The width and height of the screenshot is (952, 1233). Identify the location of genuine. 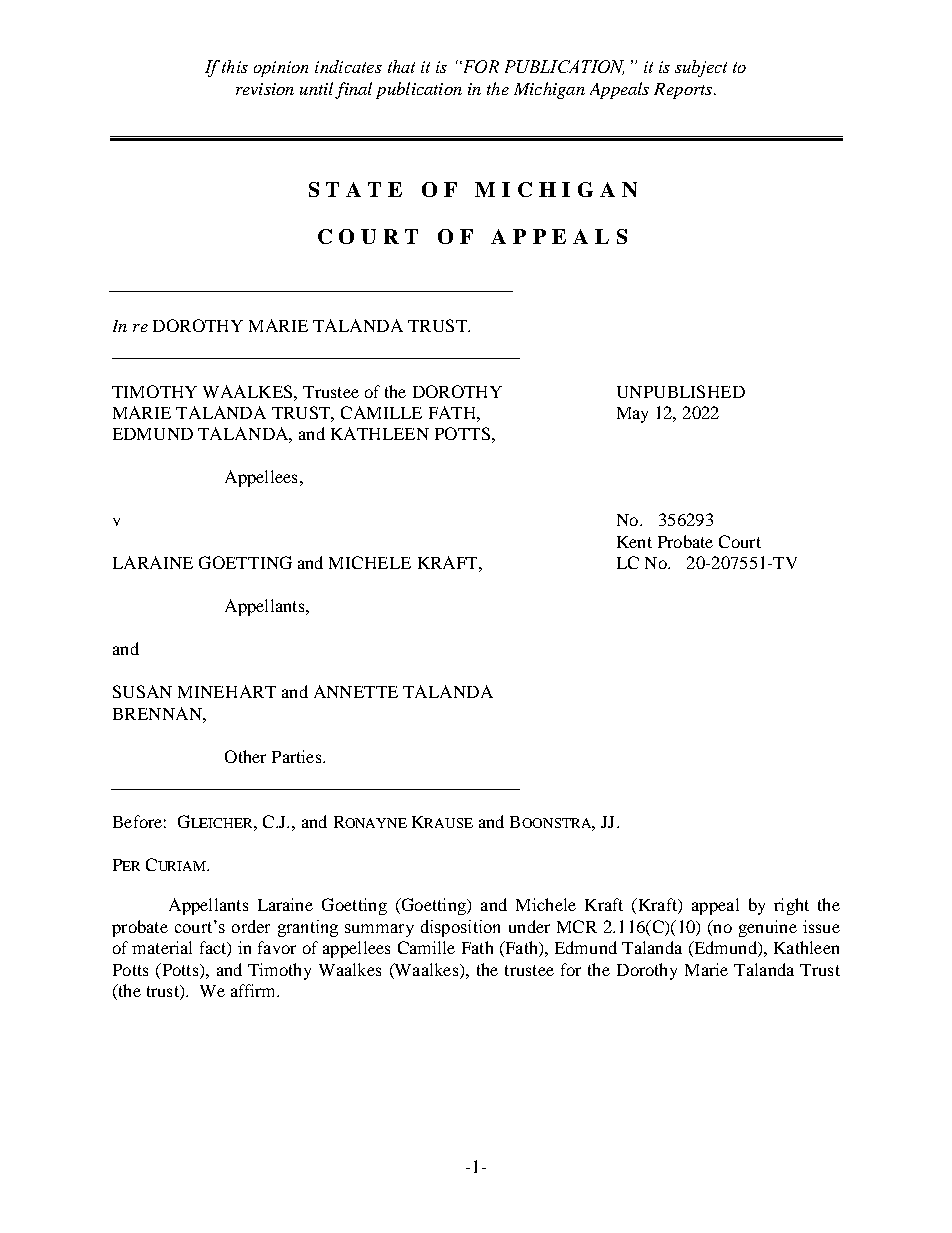
(768, 928).
